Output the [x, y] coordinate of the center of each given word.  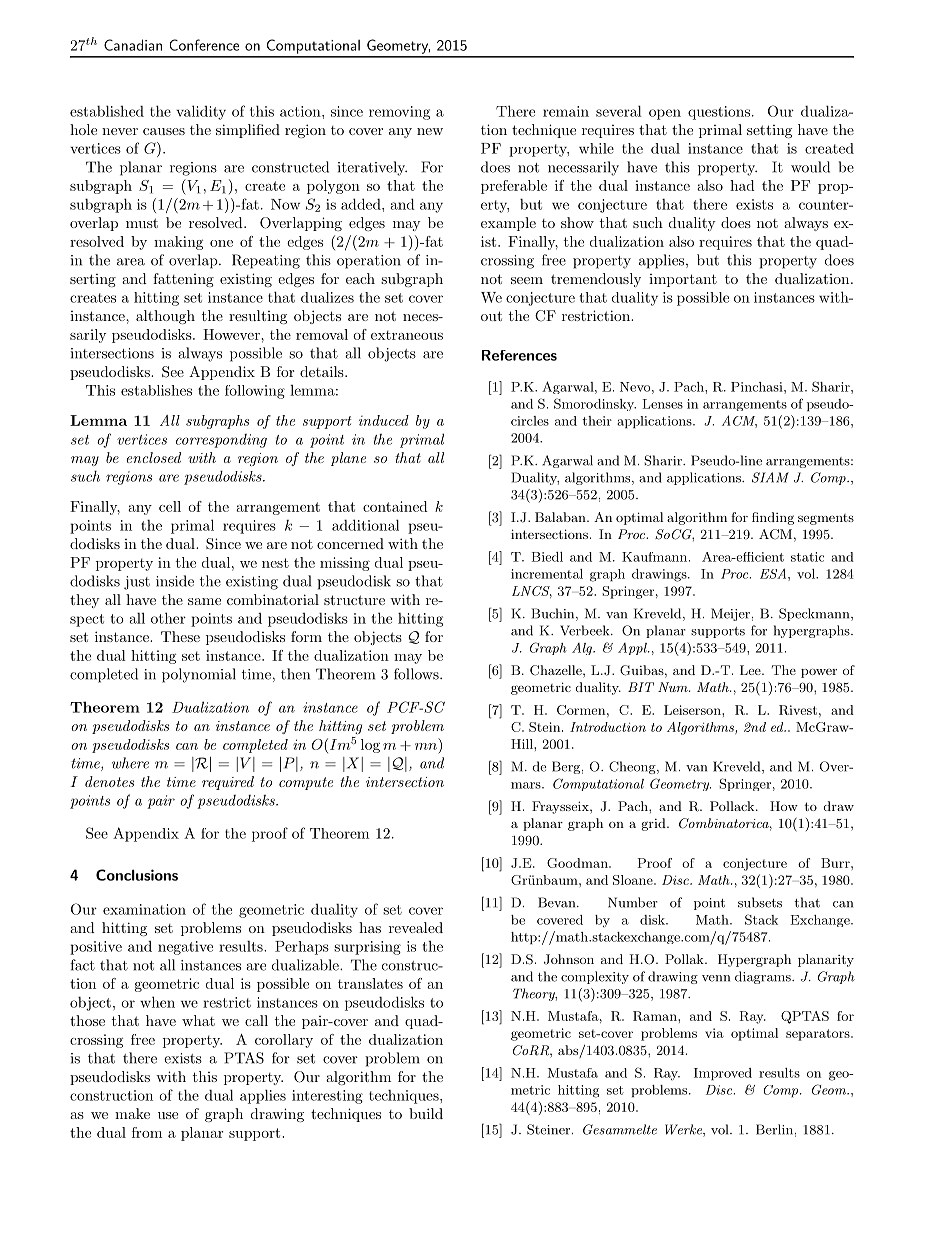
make [132, 1113]
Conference [204, 45]
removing [399, 113]
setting [769, 131]
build [426, 1113]
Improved [723, 1074]
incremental [547, 574]
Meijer [730, 614]
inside [175, 581]
